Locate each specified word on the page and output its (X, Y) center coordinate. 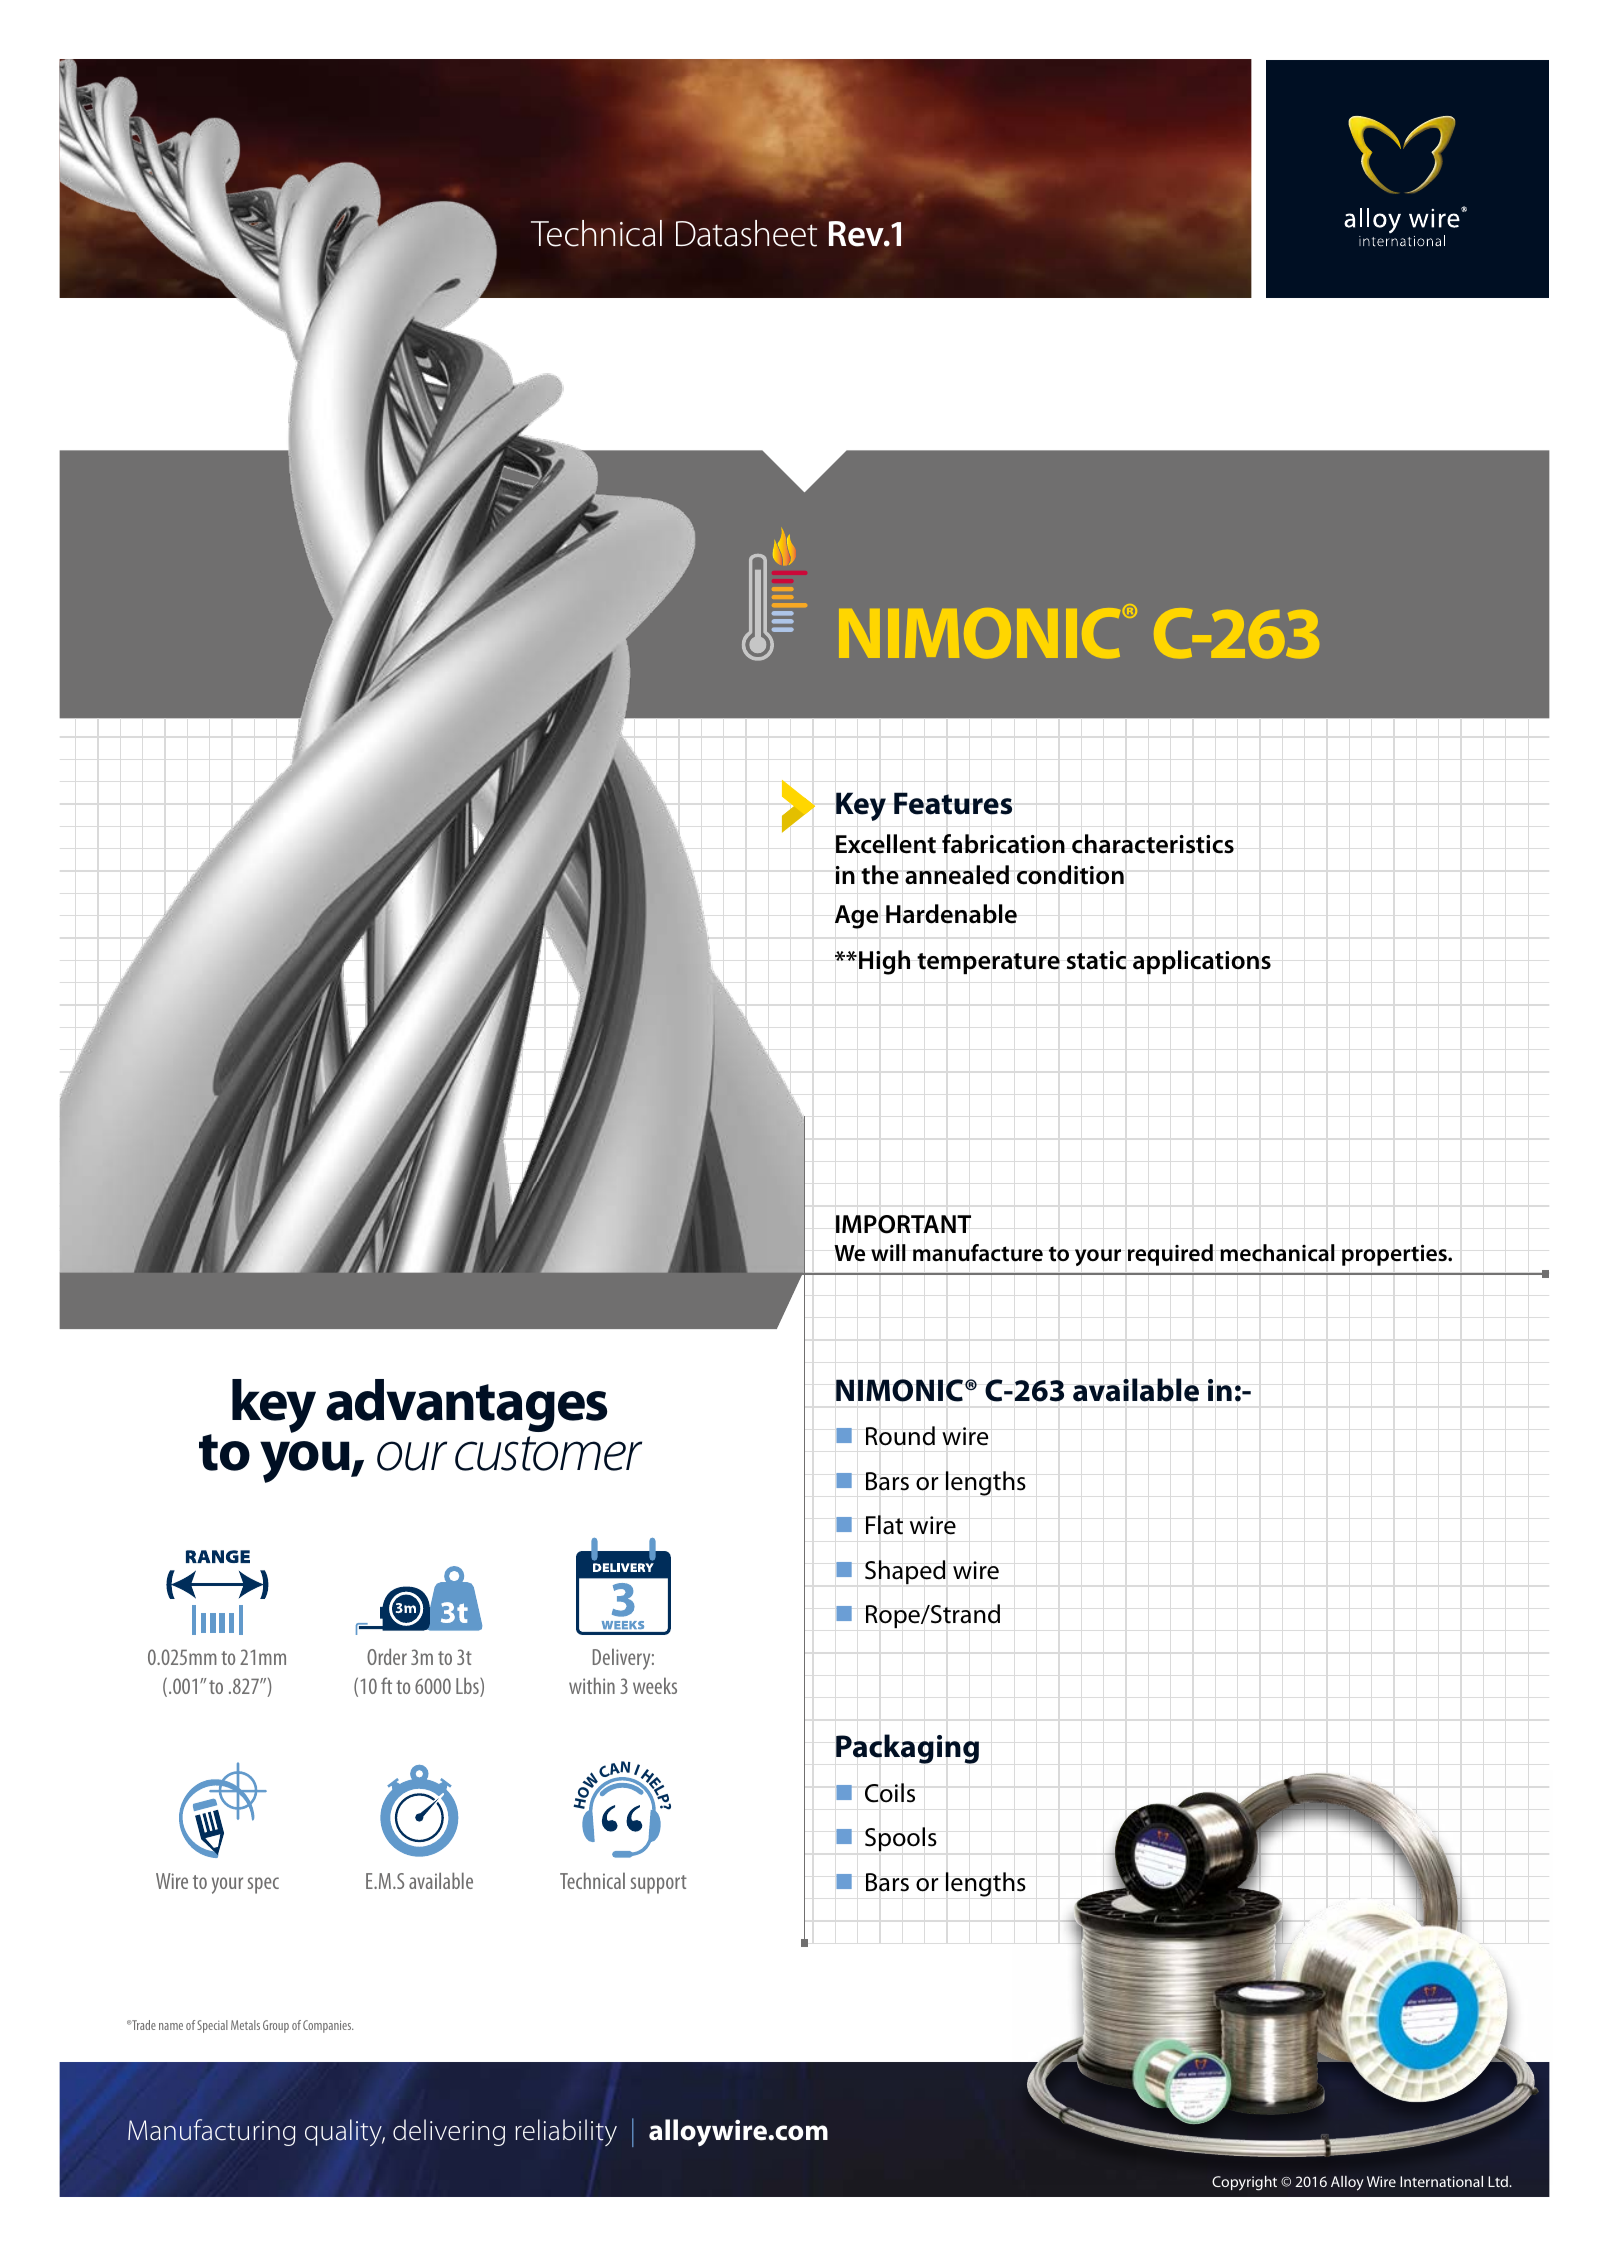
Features (953, 803)
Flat (884, 1525)
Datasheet (746, 233)
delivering (449, 2132)
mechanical (1277, 1253)
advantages (466, 1405)
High (884, 962)
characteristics (1153, 844)
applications (1202, 962)
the (880, 875)
